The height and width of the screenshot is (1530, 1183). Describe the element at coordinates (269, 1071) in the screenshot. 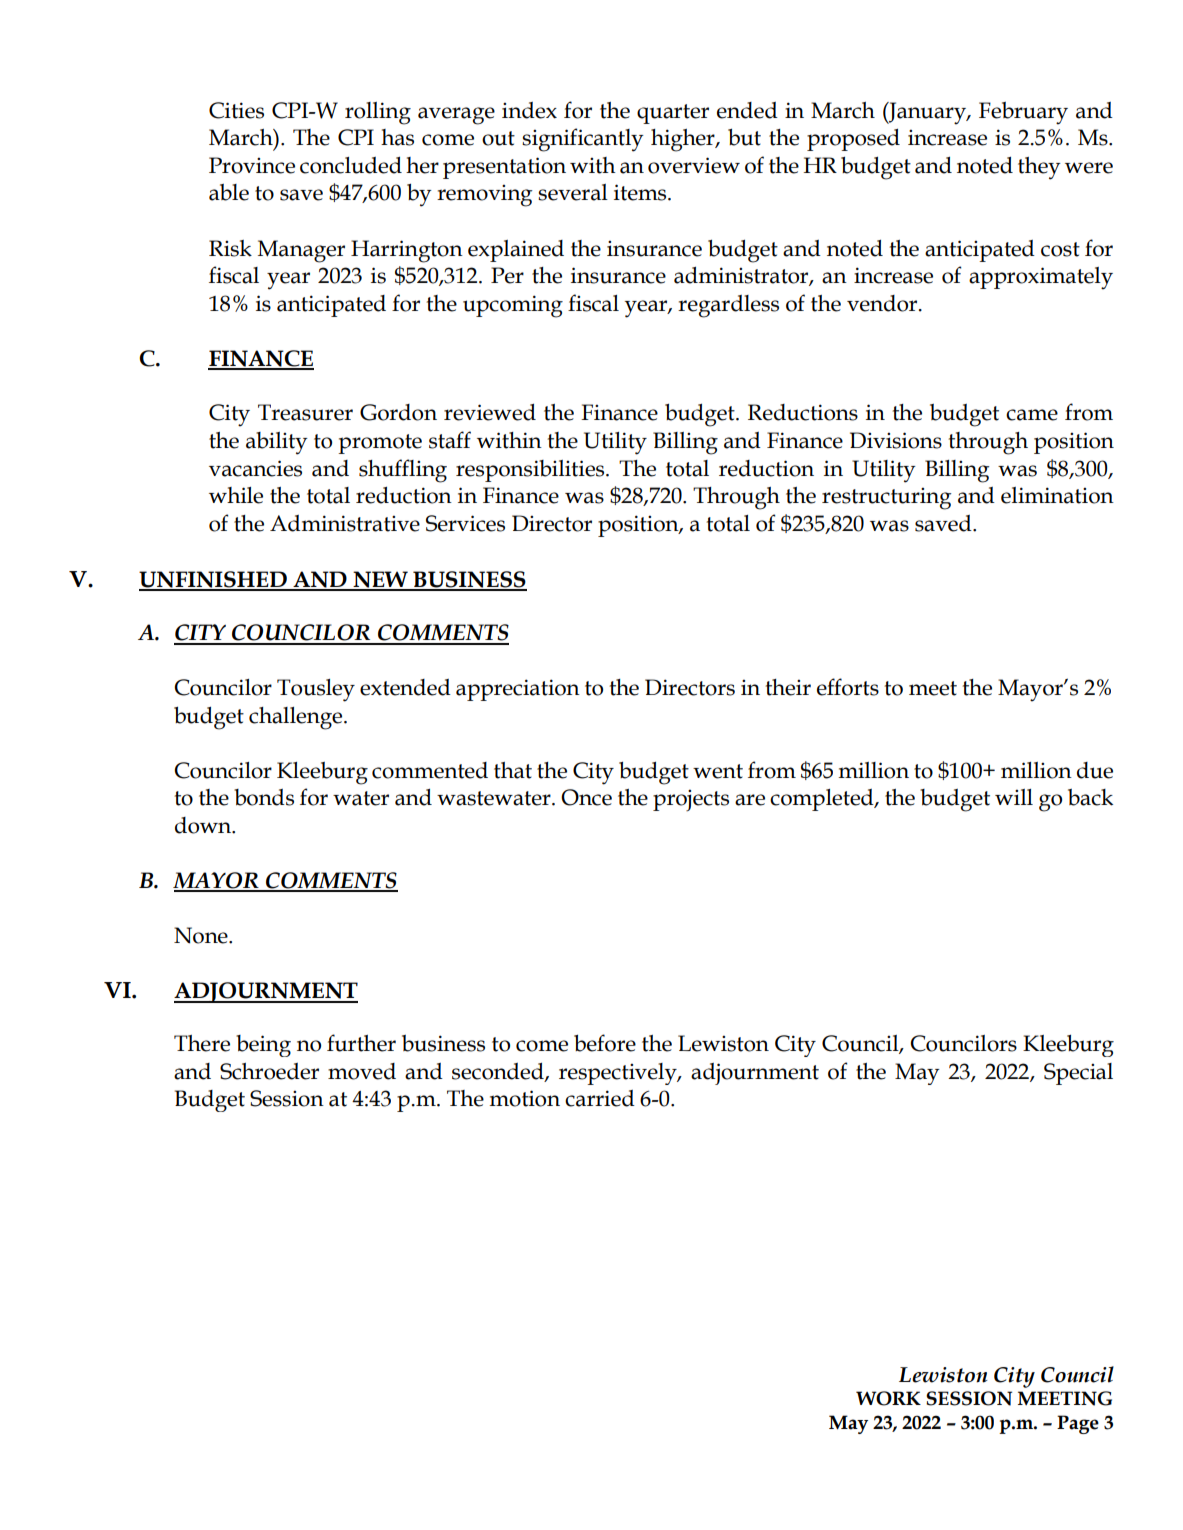

I see `Schroeder` at that location.
